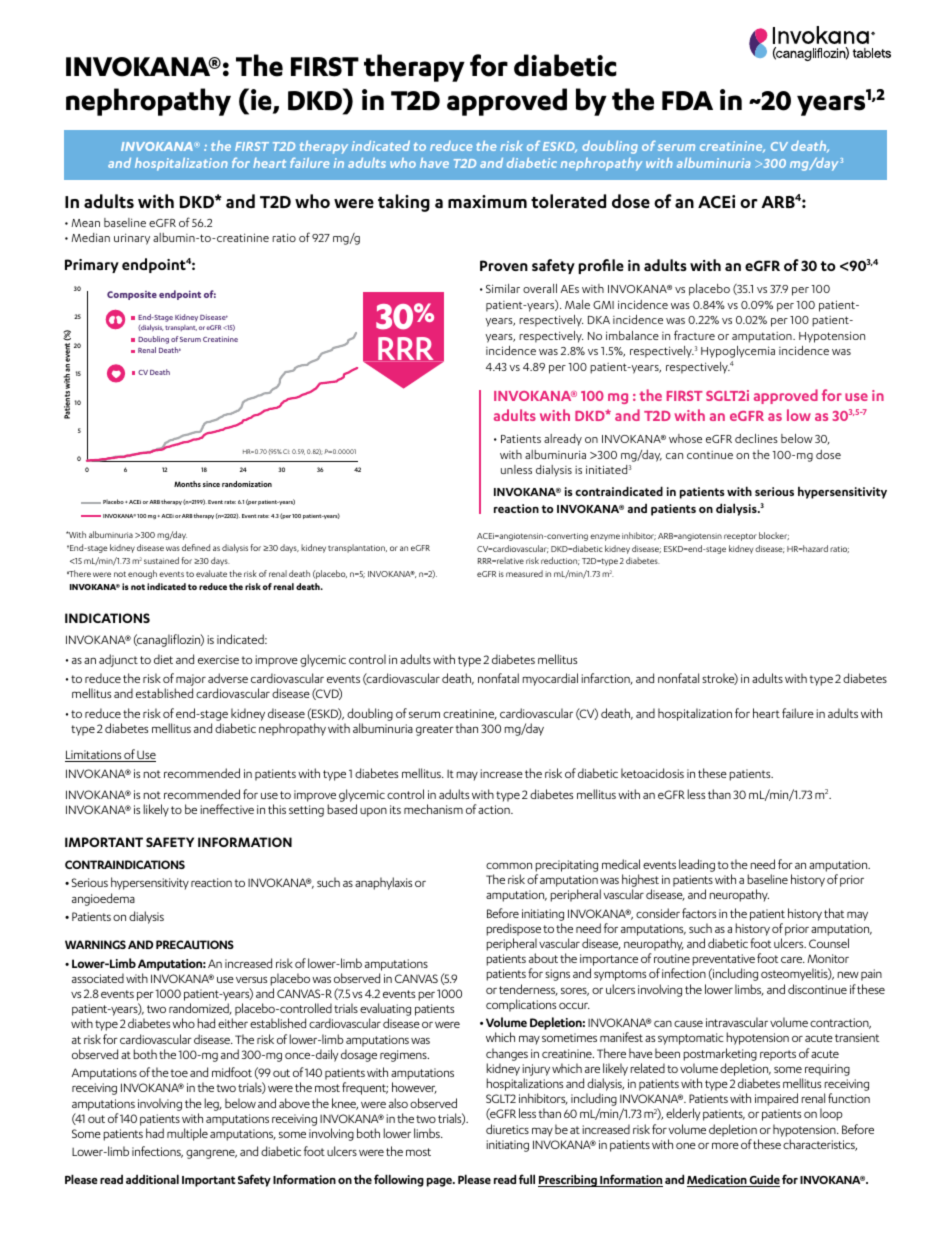  What do you see at coordinates (433, 809) in the screenshot?
I see `mechanism` at bounding box center [433, 809].
